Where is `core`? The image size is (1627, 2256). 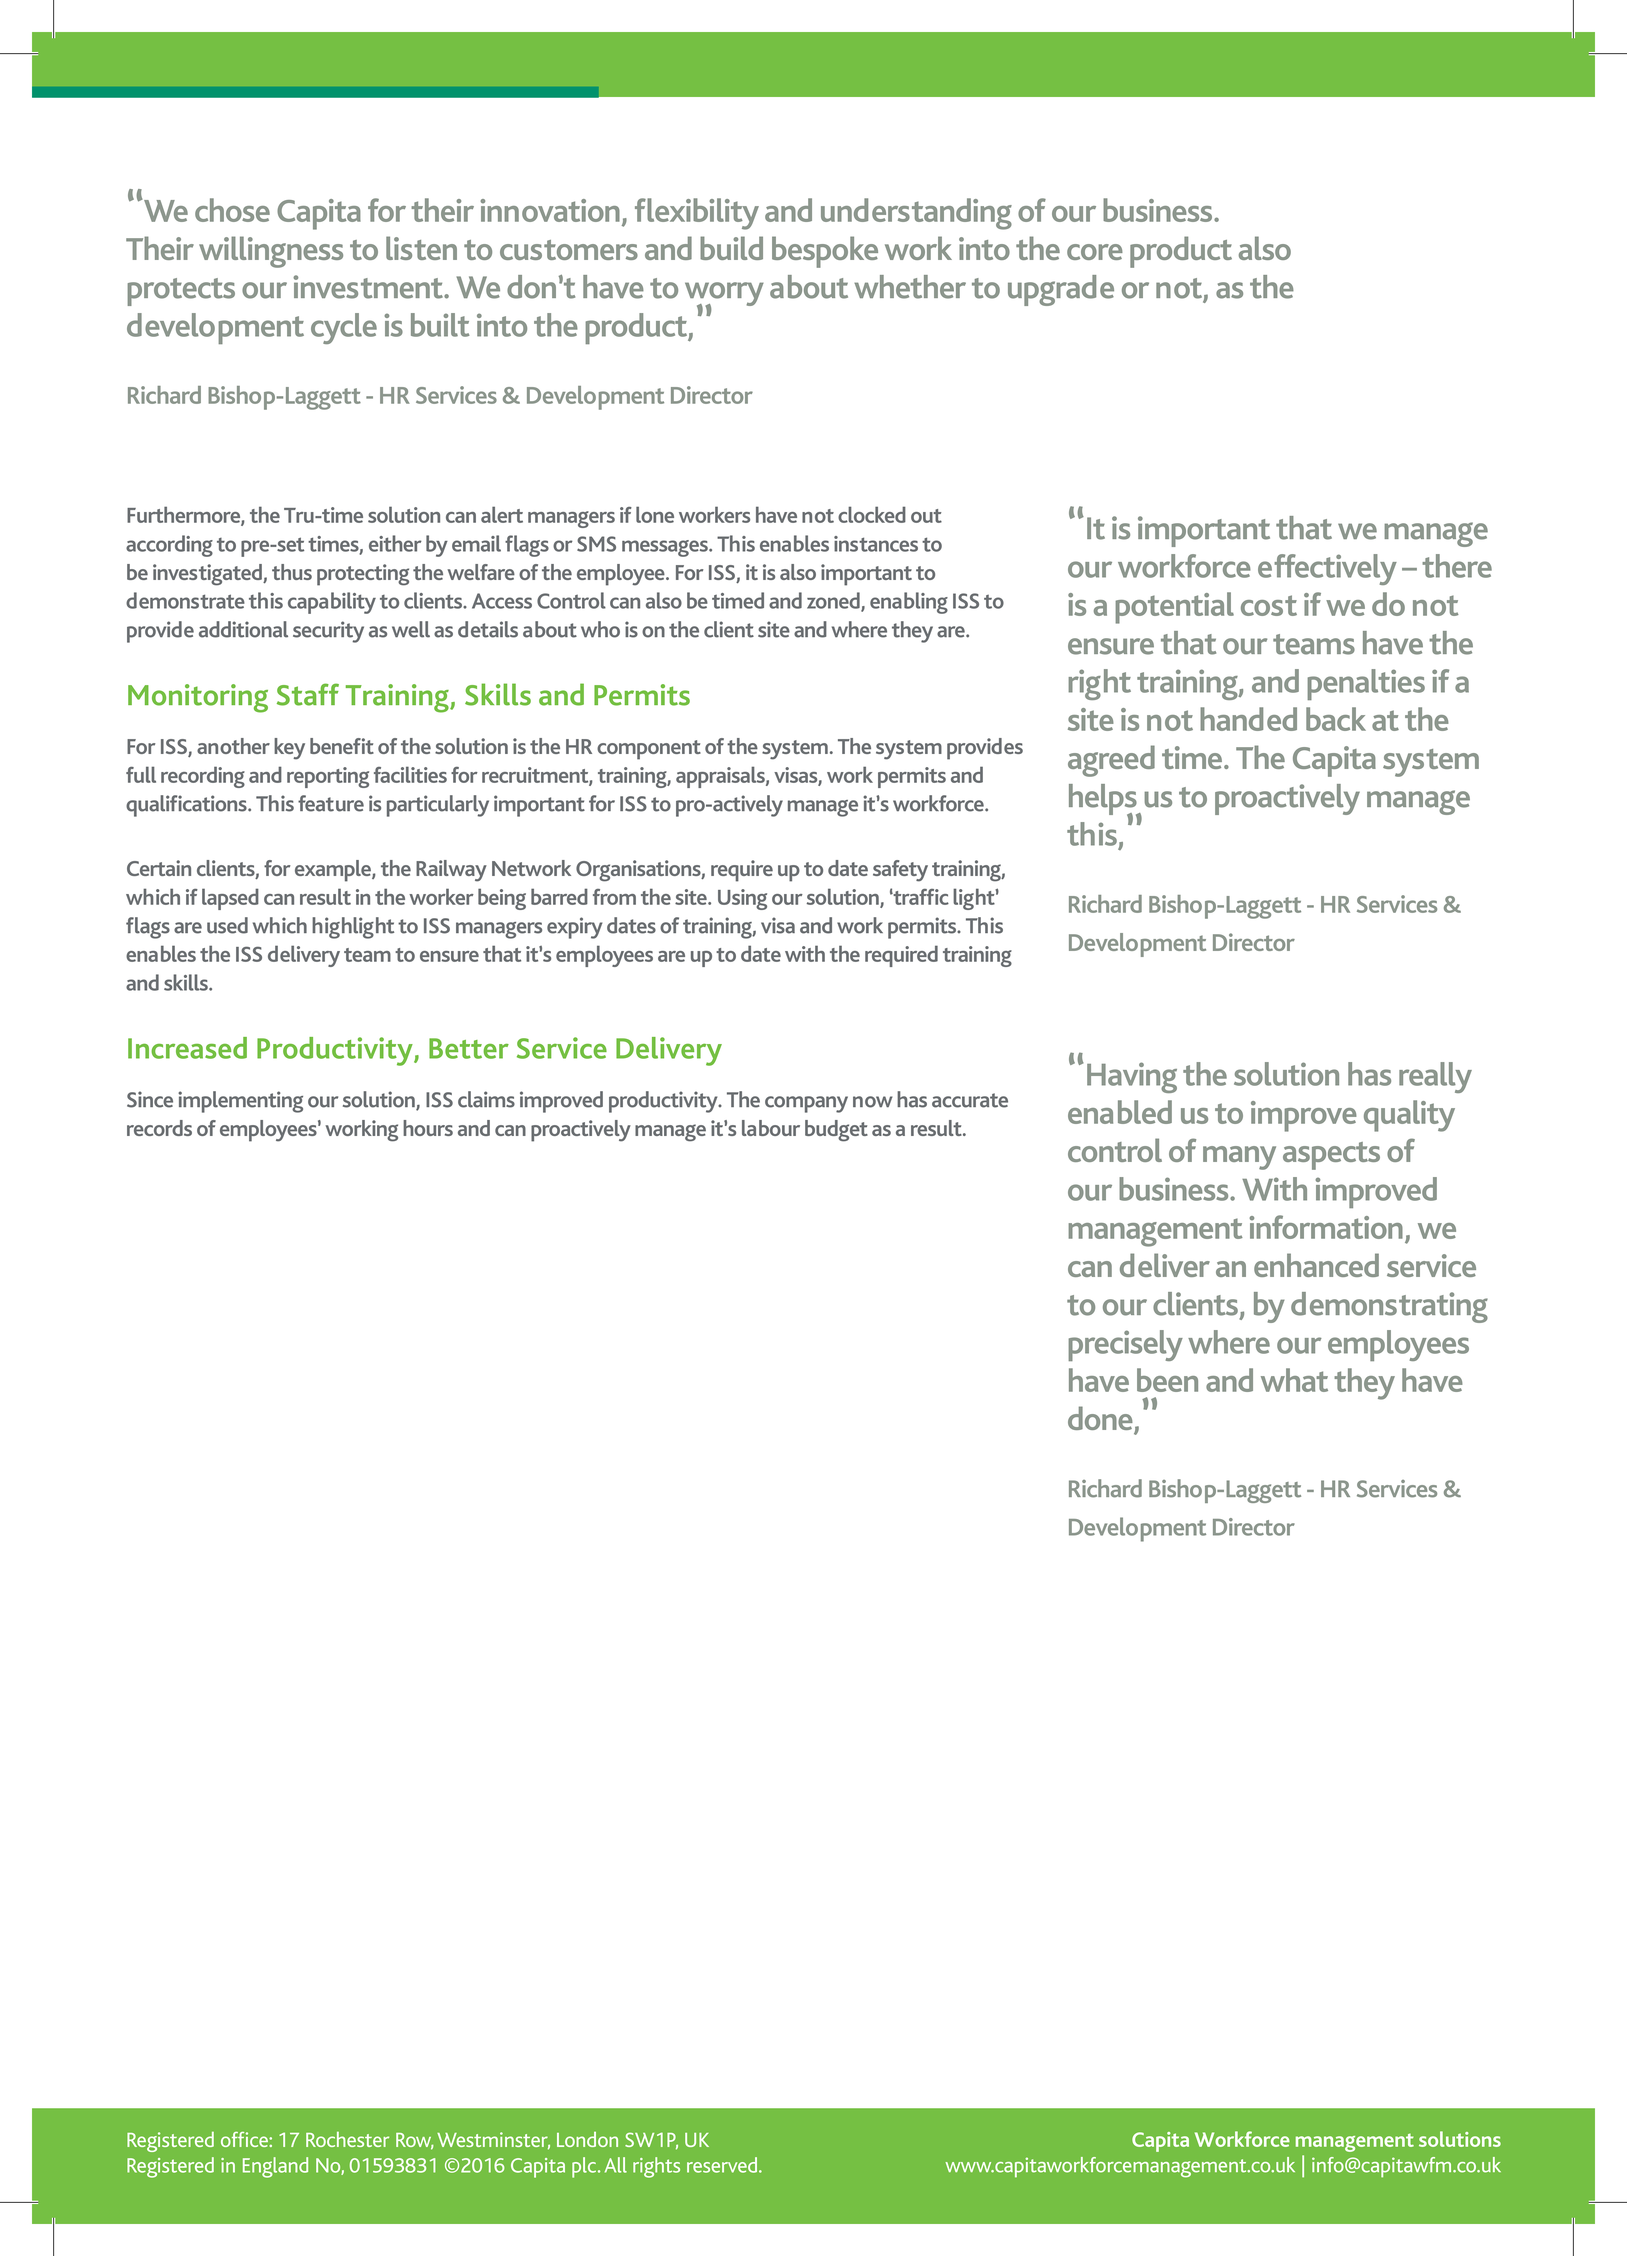 core is located at coordinates (1095, 252).
